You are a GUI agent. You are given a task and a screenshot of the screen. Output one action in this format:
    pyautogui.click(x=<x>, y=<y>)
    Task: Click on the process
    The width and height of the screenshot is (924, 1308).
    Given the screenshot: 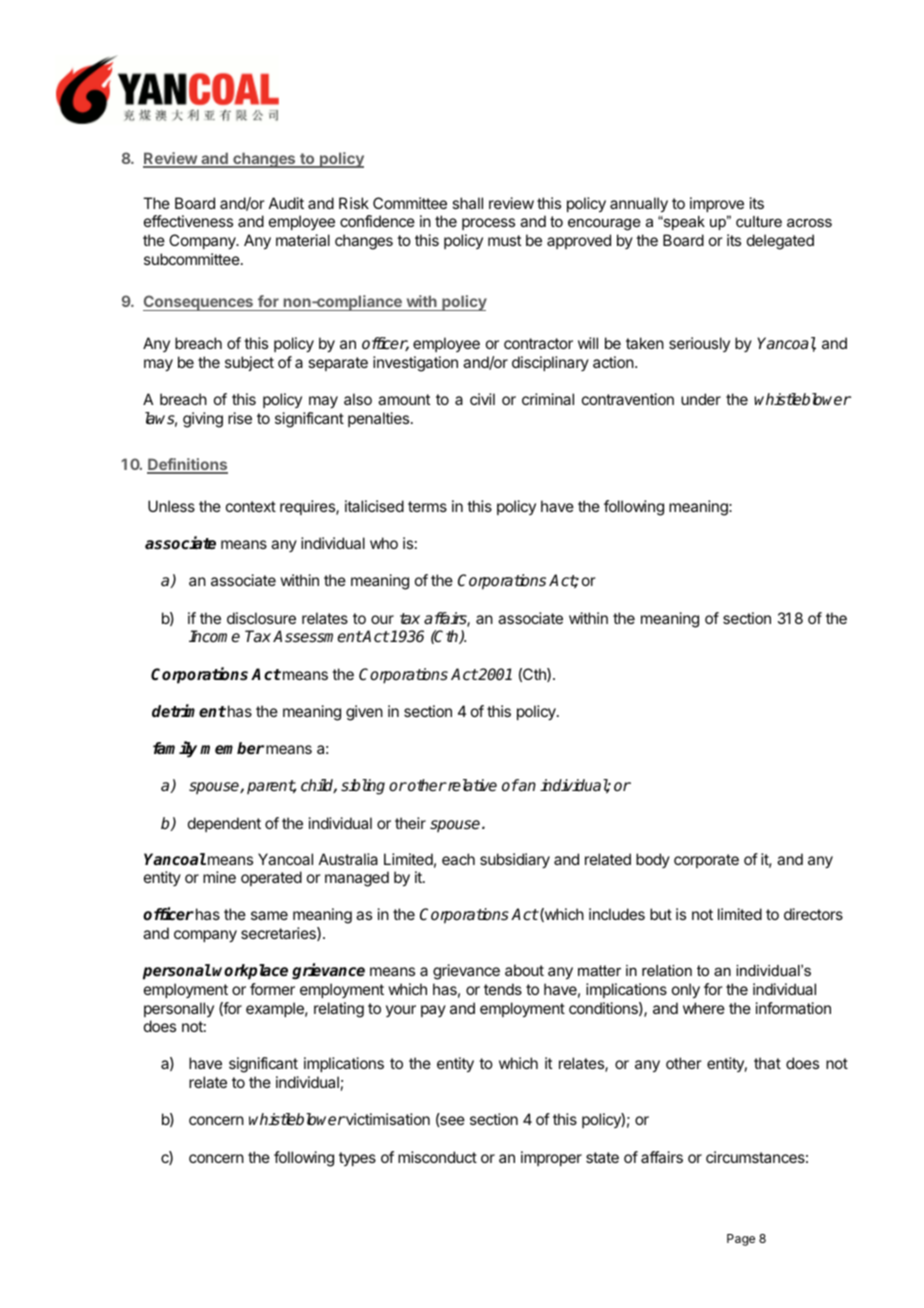 What is the action you would take?
    pyautogui.click(x=488, y=224)
